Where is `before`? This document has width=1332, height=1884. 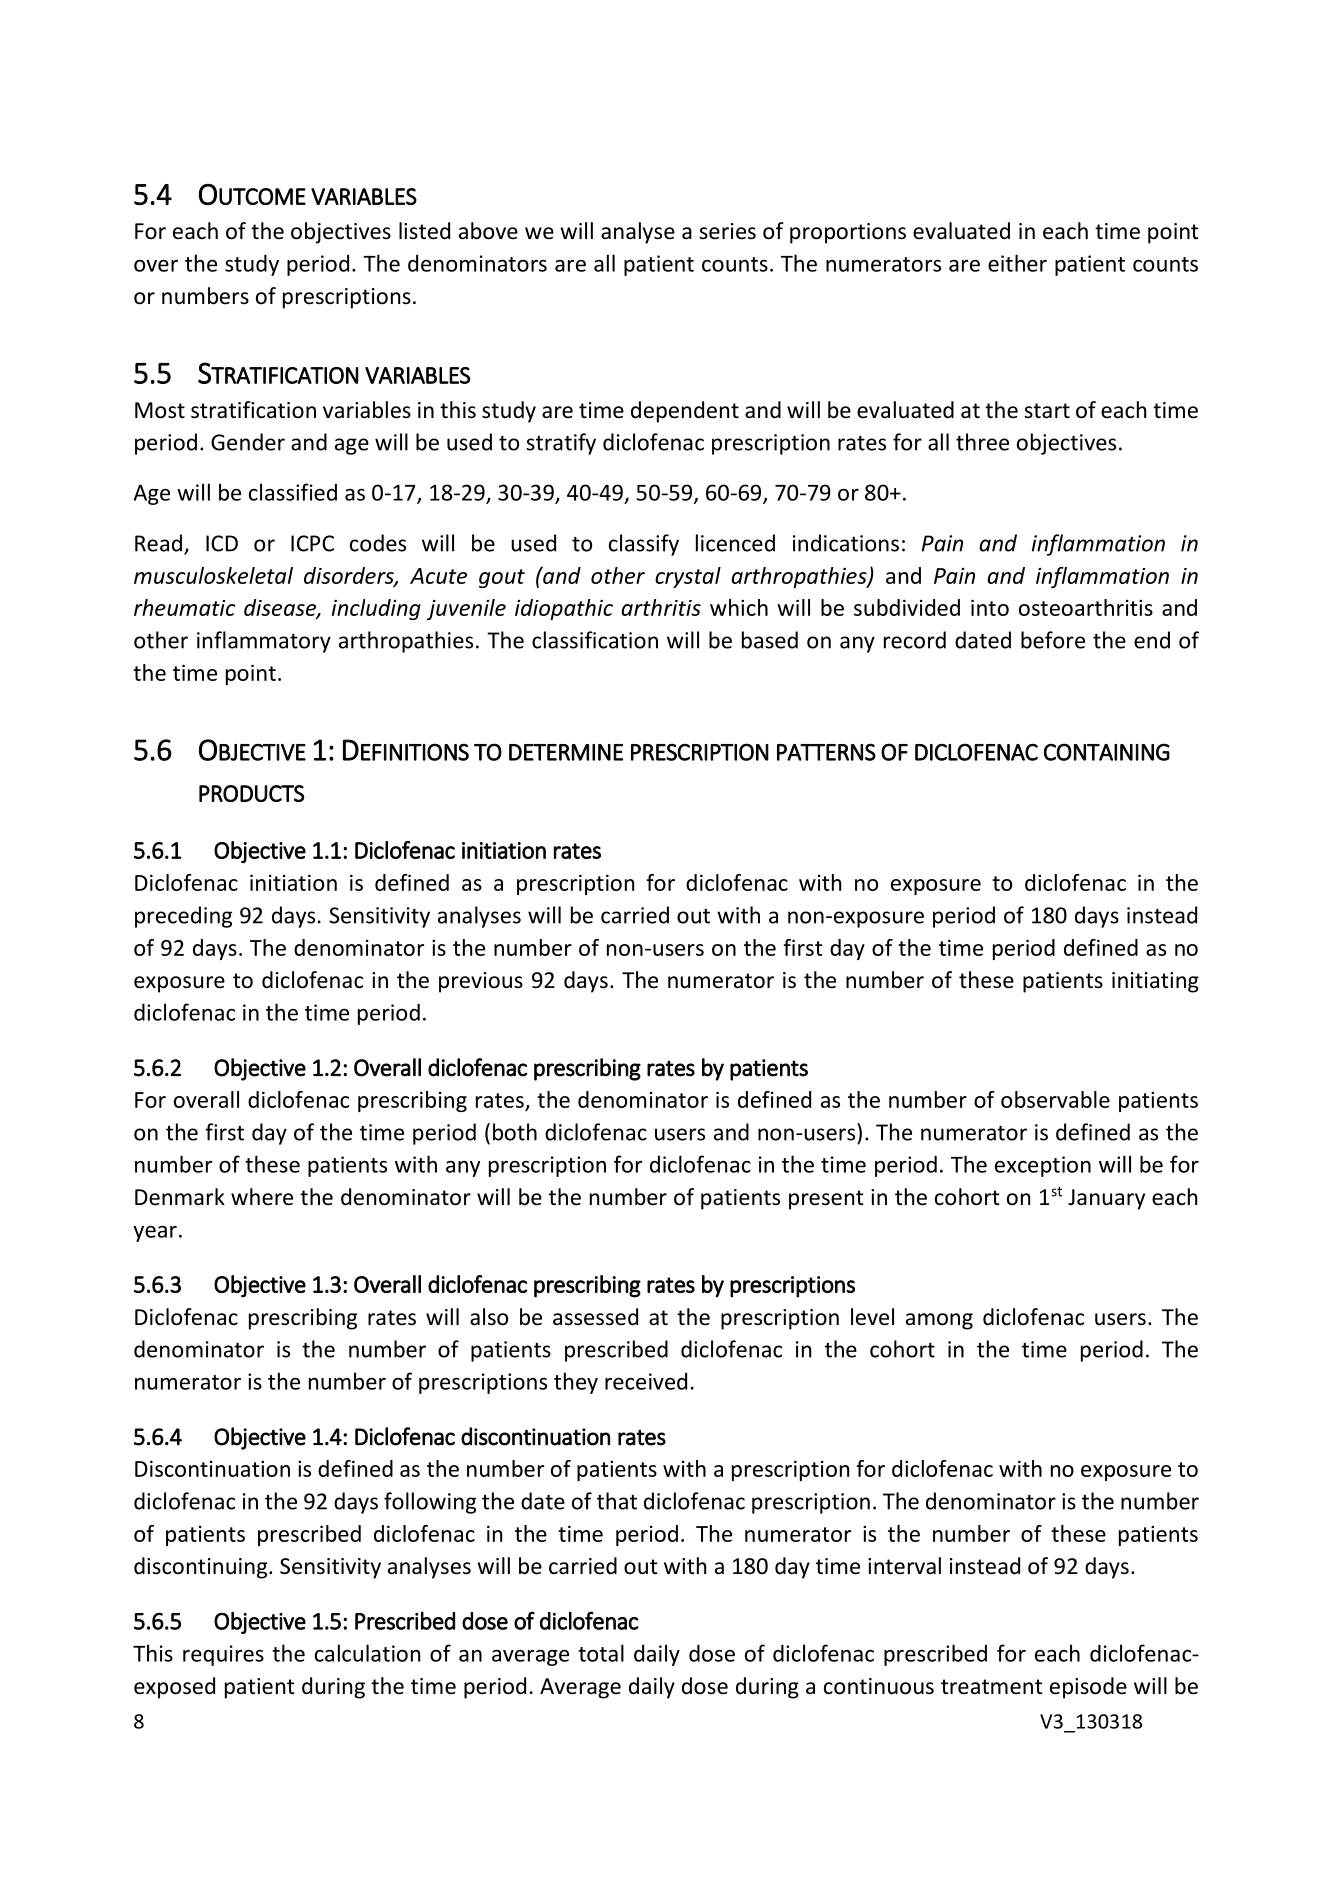 before is located at coordinates (1053, 640).
